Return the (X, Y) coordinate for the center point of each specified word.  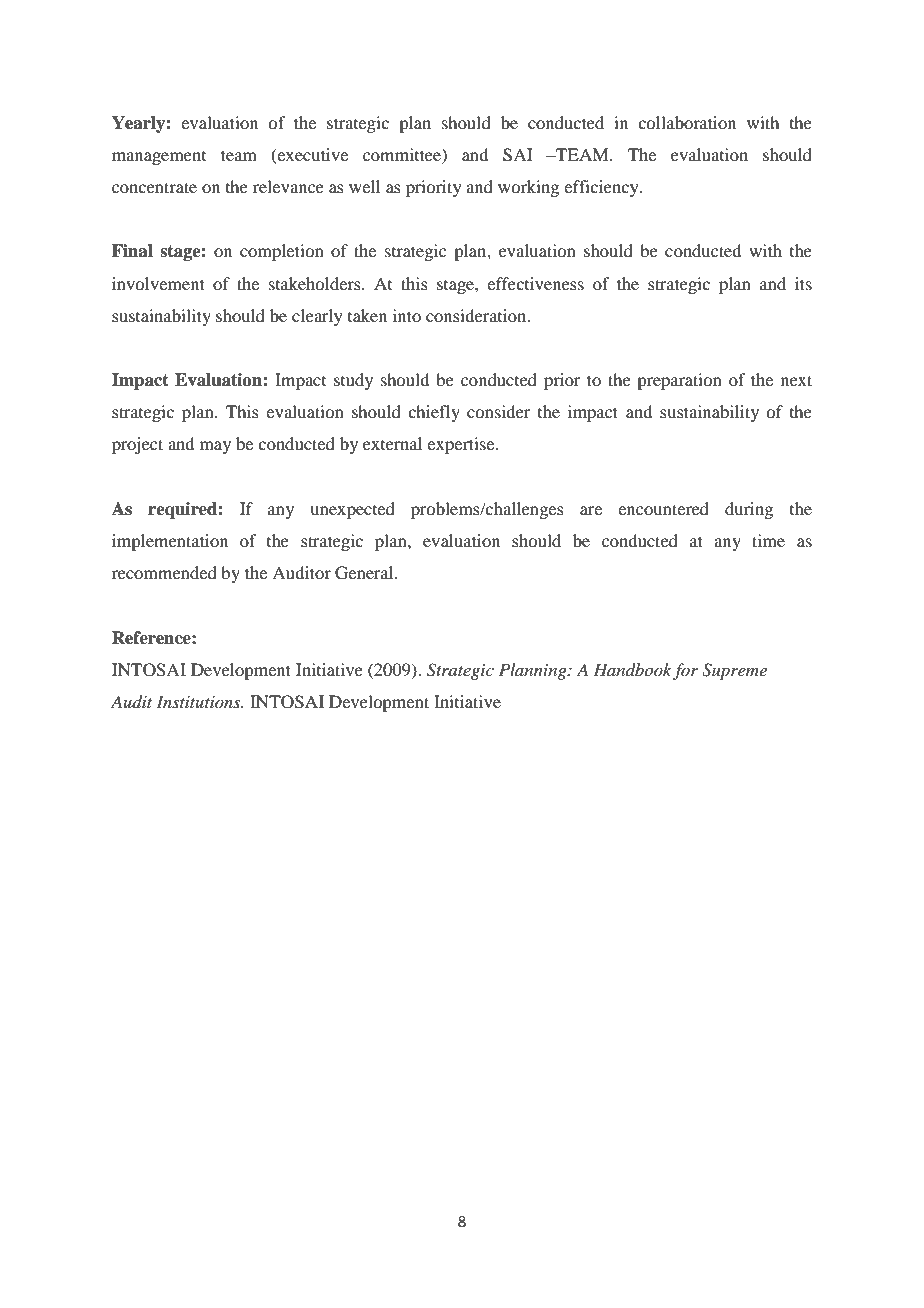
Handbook (632, 669)
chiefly (434, 413)
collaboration (687, 122)
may (215, 447)
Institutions (199, 701)
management (159, 158)
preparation (679, 381)
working (528, 188)
